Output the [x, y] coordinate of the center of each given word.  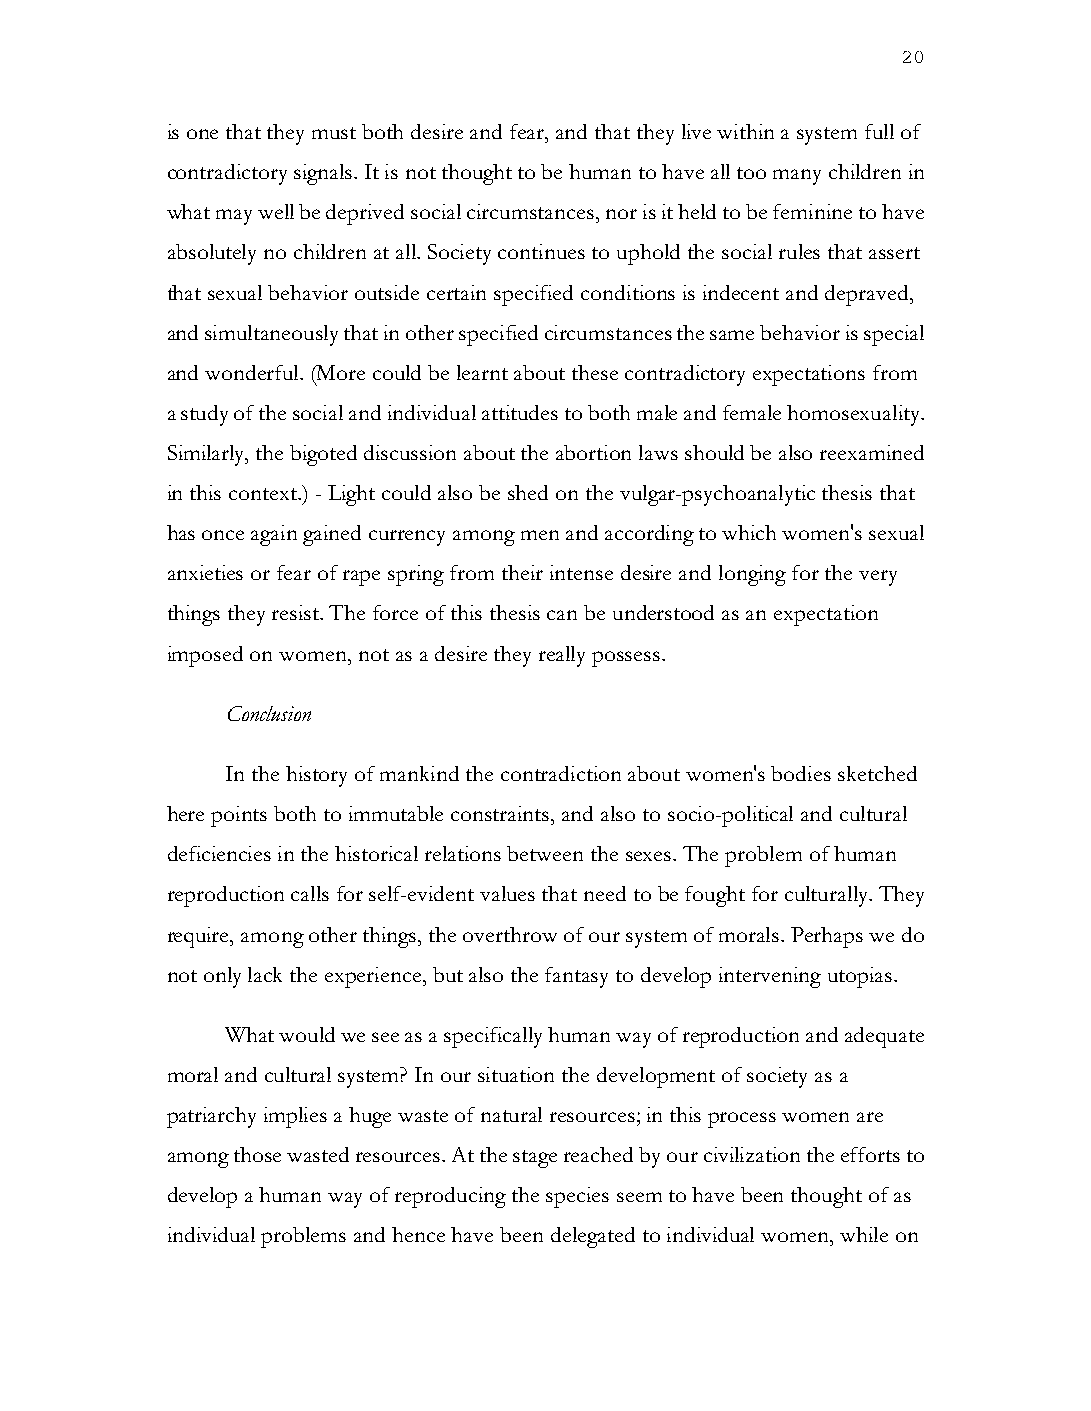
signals [325, 174]
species [577, 1197]
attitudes [520, 412]
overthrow [510, 934]
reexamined [872, 452]
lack [265, 974]
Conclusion [269, 713]
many [797, 177]
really [562, 656]
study [204, 415]
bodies [801, 773]
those [257, 1154]
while [864, 1234]
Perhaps [827, 937]
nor [621, 214]
